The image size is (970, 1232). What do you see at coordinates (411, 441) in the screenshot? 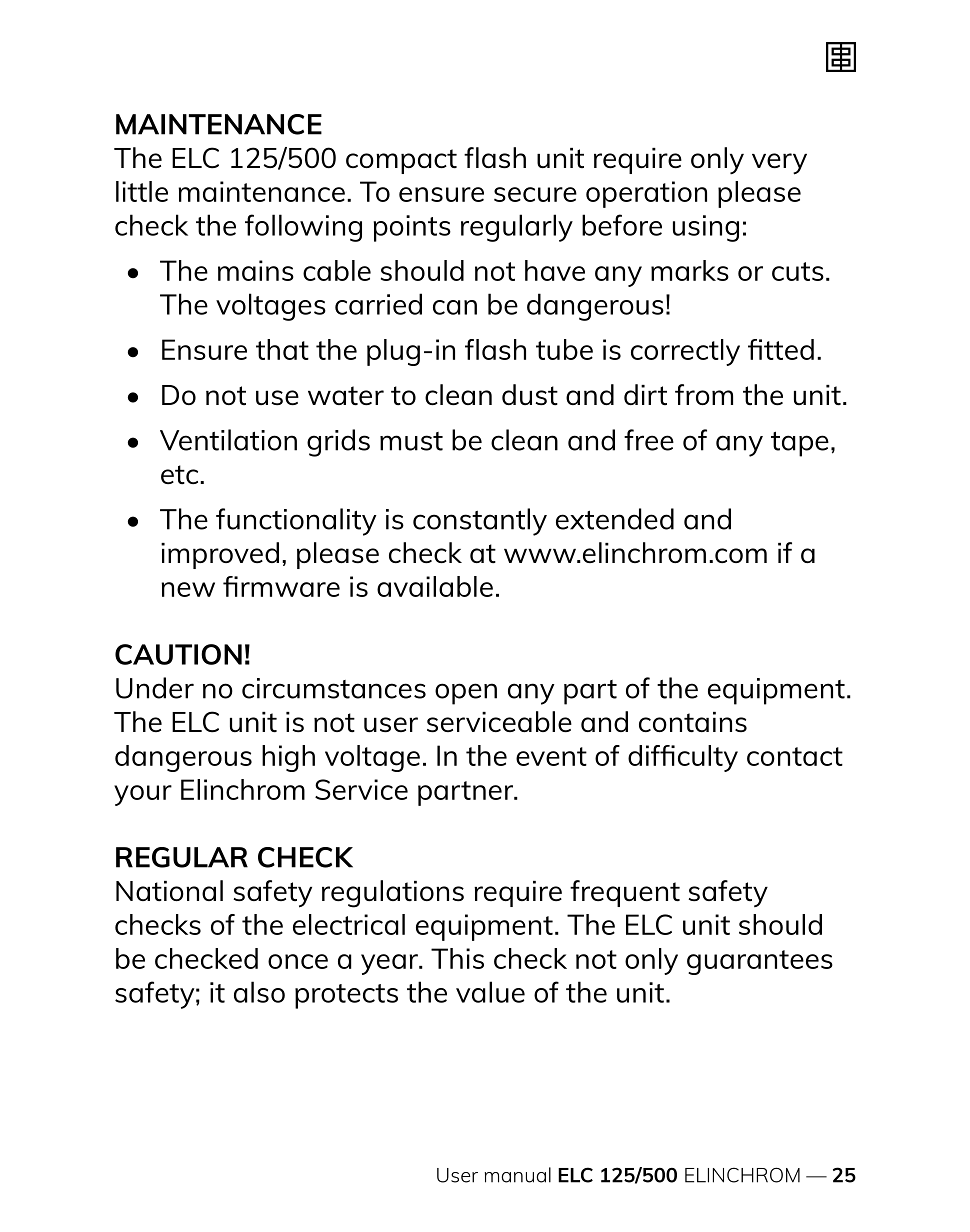
I see `must` at bounding box center [411, 441].
